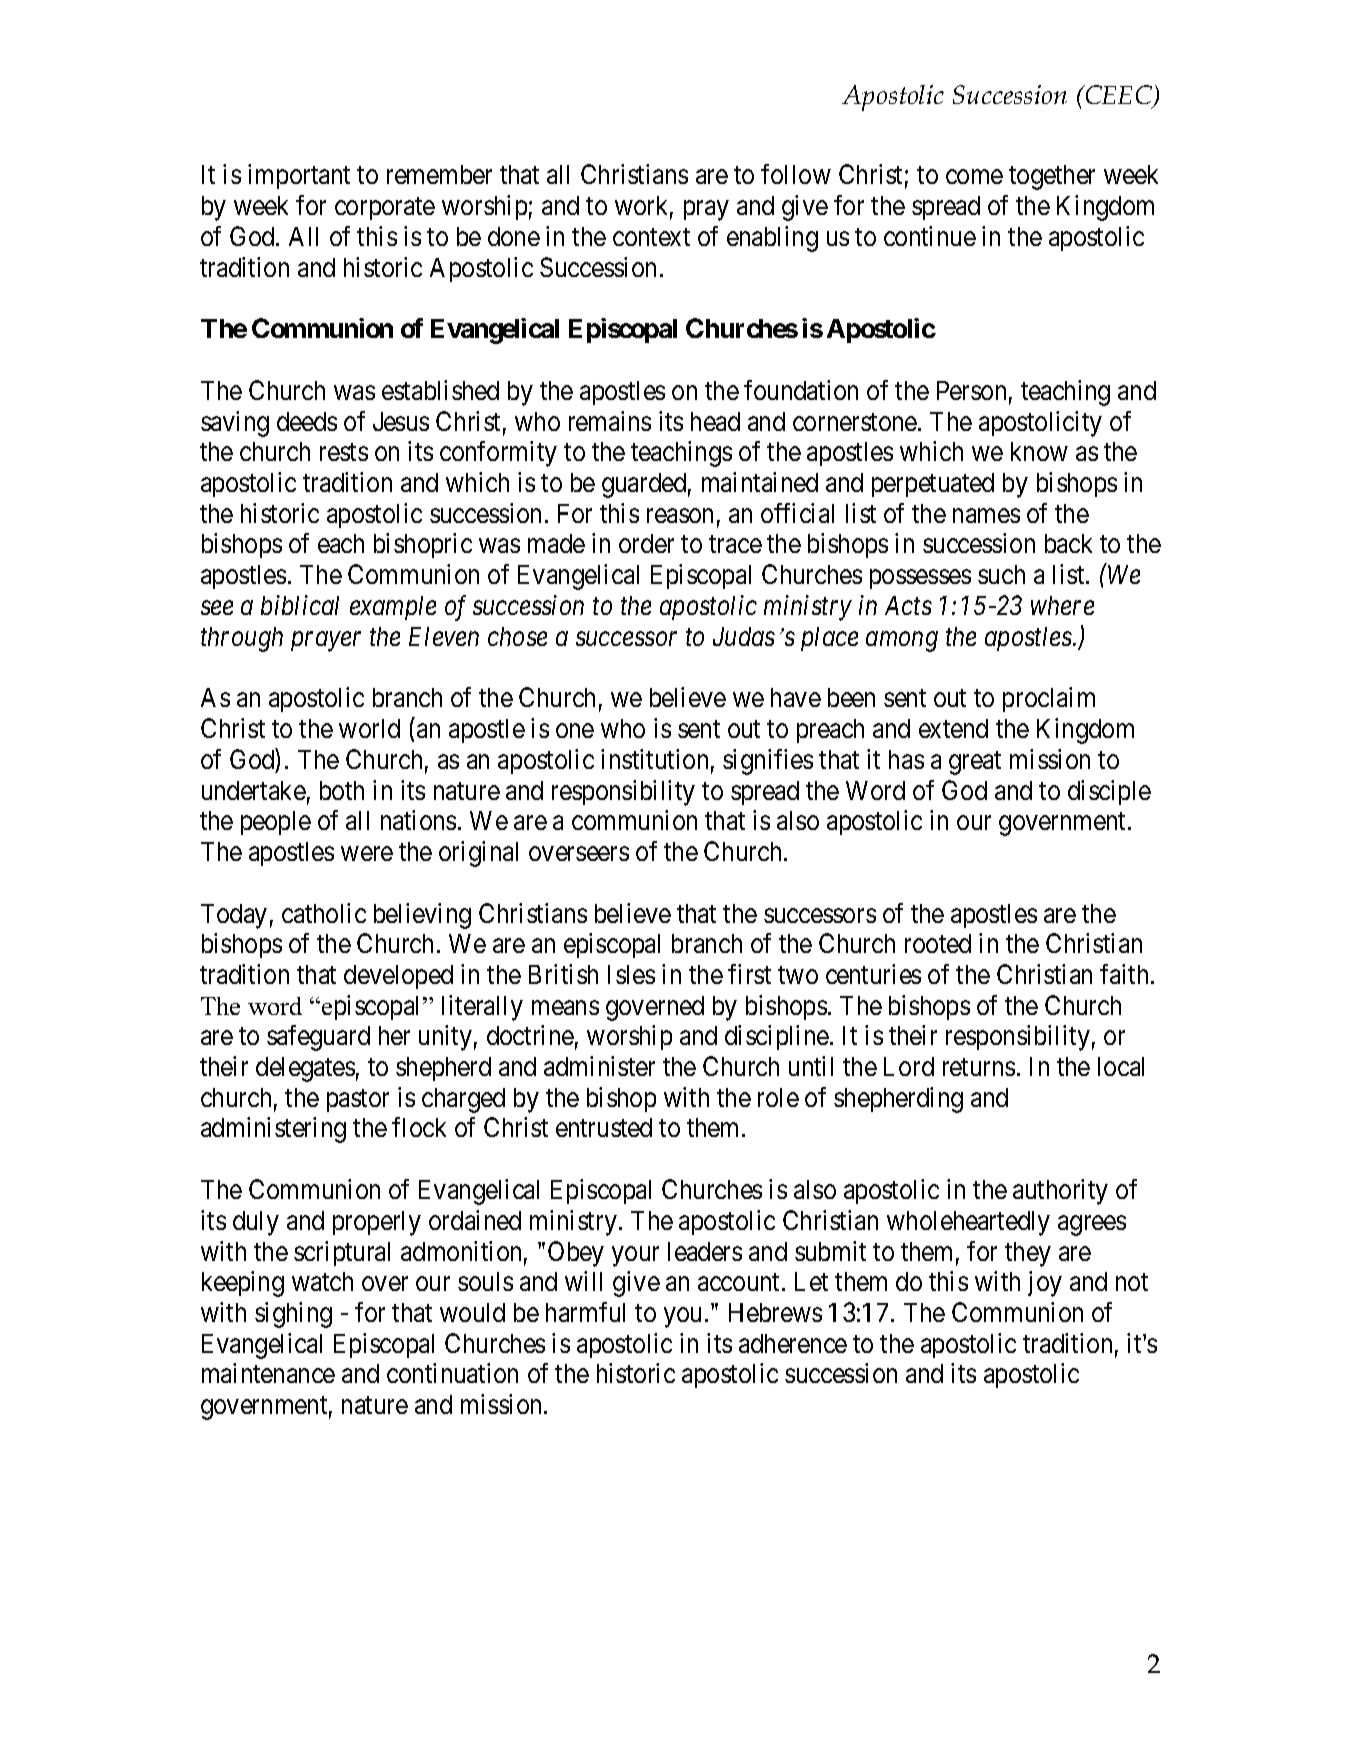 This document has height=1761, width=1361. Describe the element at coordinates (651, 237) in the document. I see `context` at that location.
